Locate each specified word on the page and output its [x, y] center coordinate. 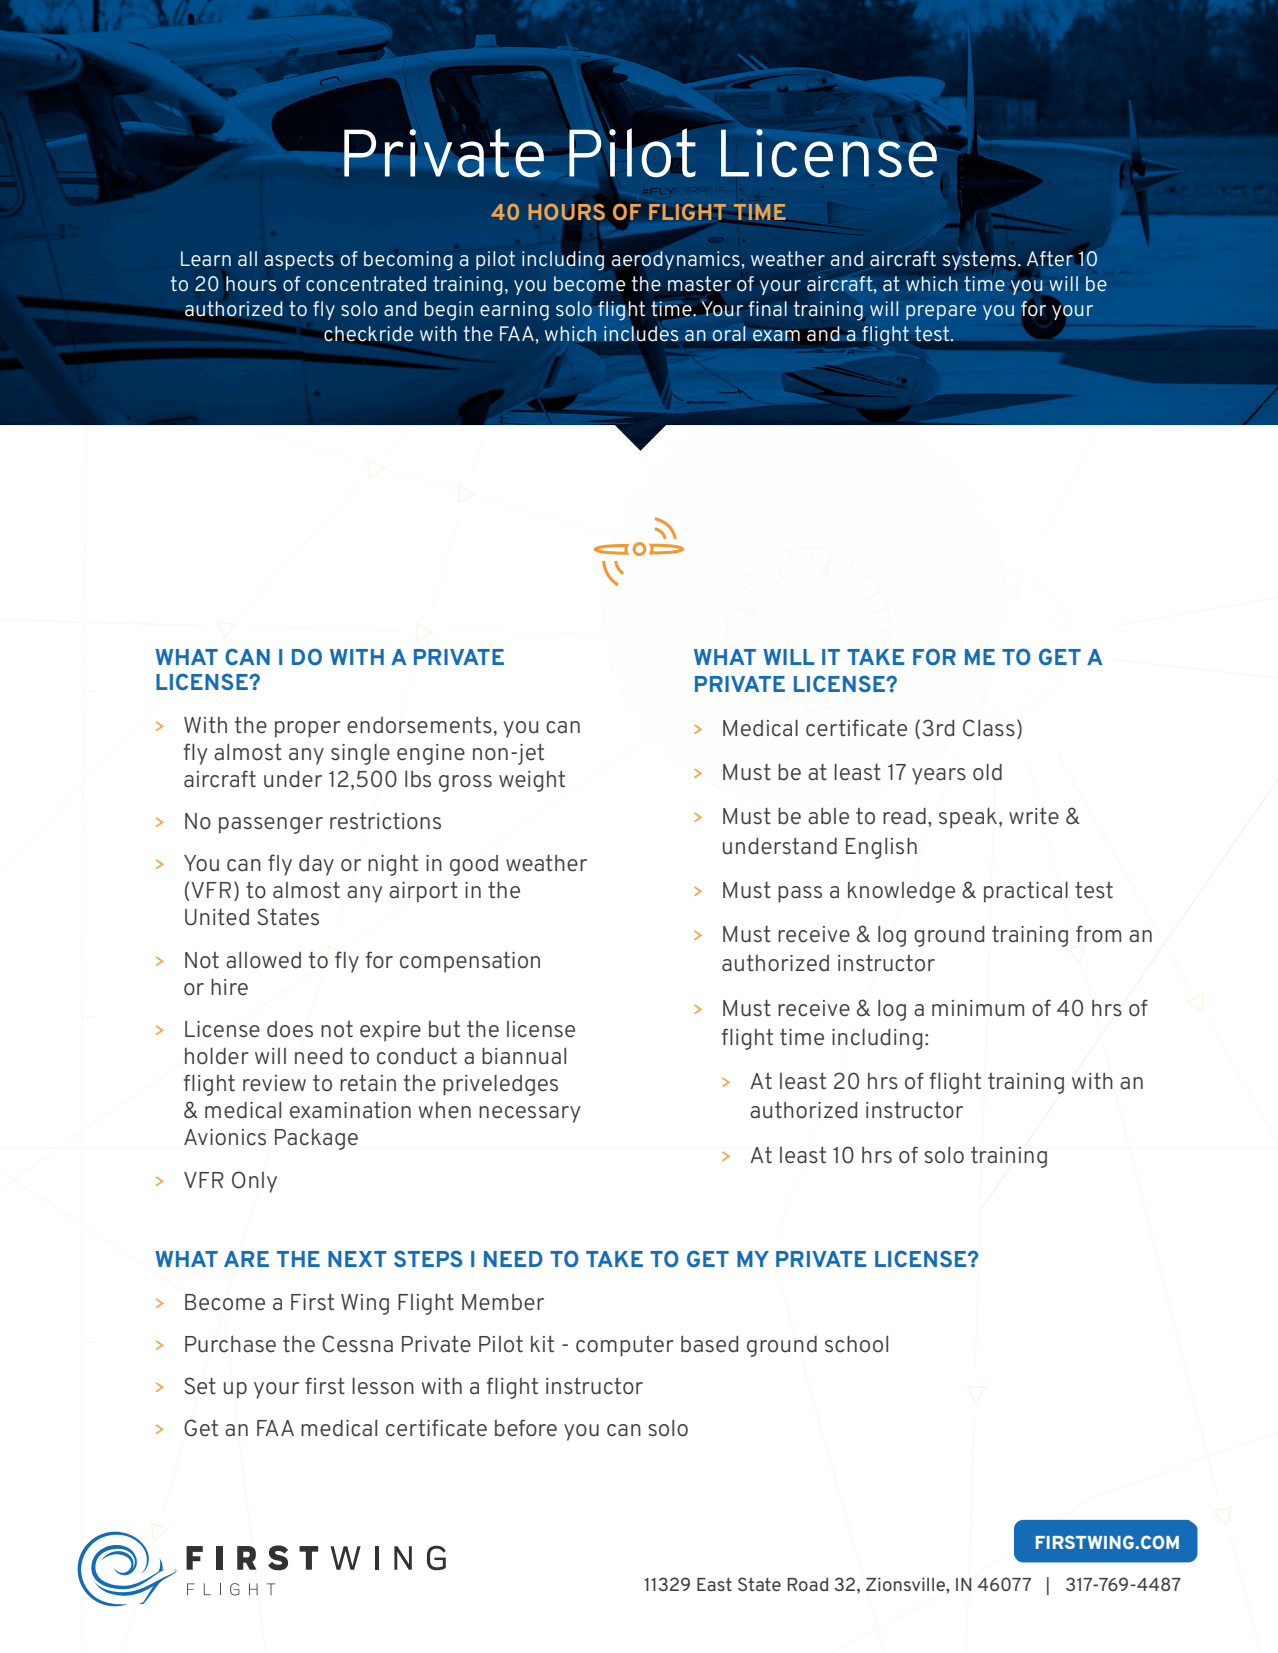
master [699, 283]
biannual [524, 1056]
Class [989, 728]
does [290, 1029]
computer [625, 1346]
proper [308, 729]
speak [968, 818]
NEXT [357, 1259]
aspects [299, 260]
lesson [383, 1386]
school [856, 1344]
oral [729, 334]
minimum [978, 1008]
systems [981, 260]
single [360, 754]
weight [532, 781]
